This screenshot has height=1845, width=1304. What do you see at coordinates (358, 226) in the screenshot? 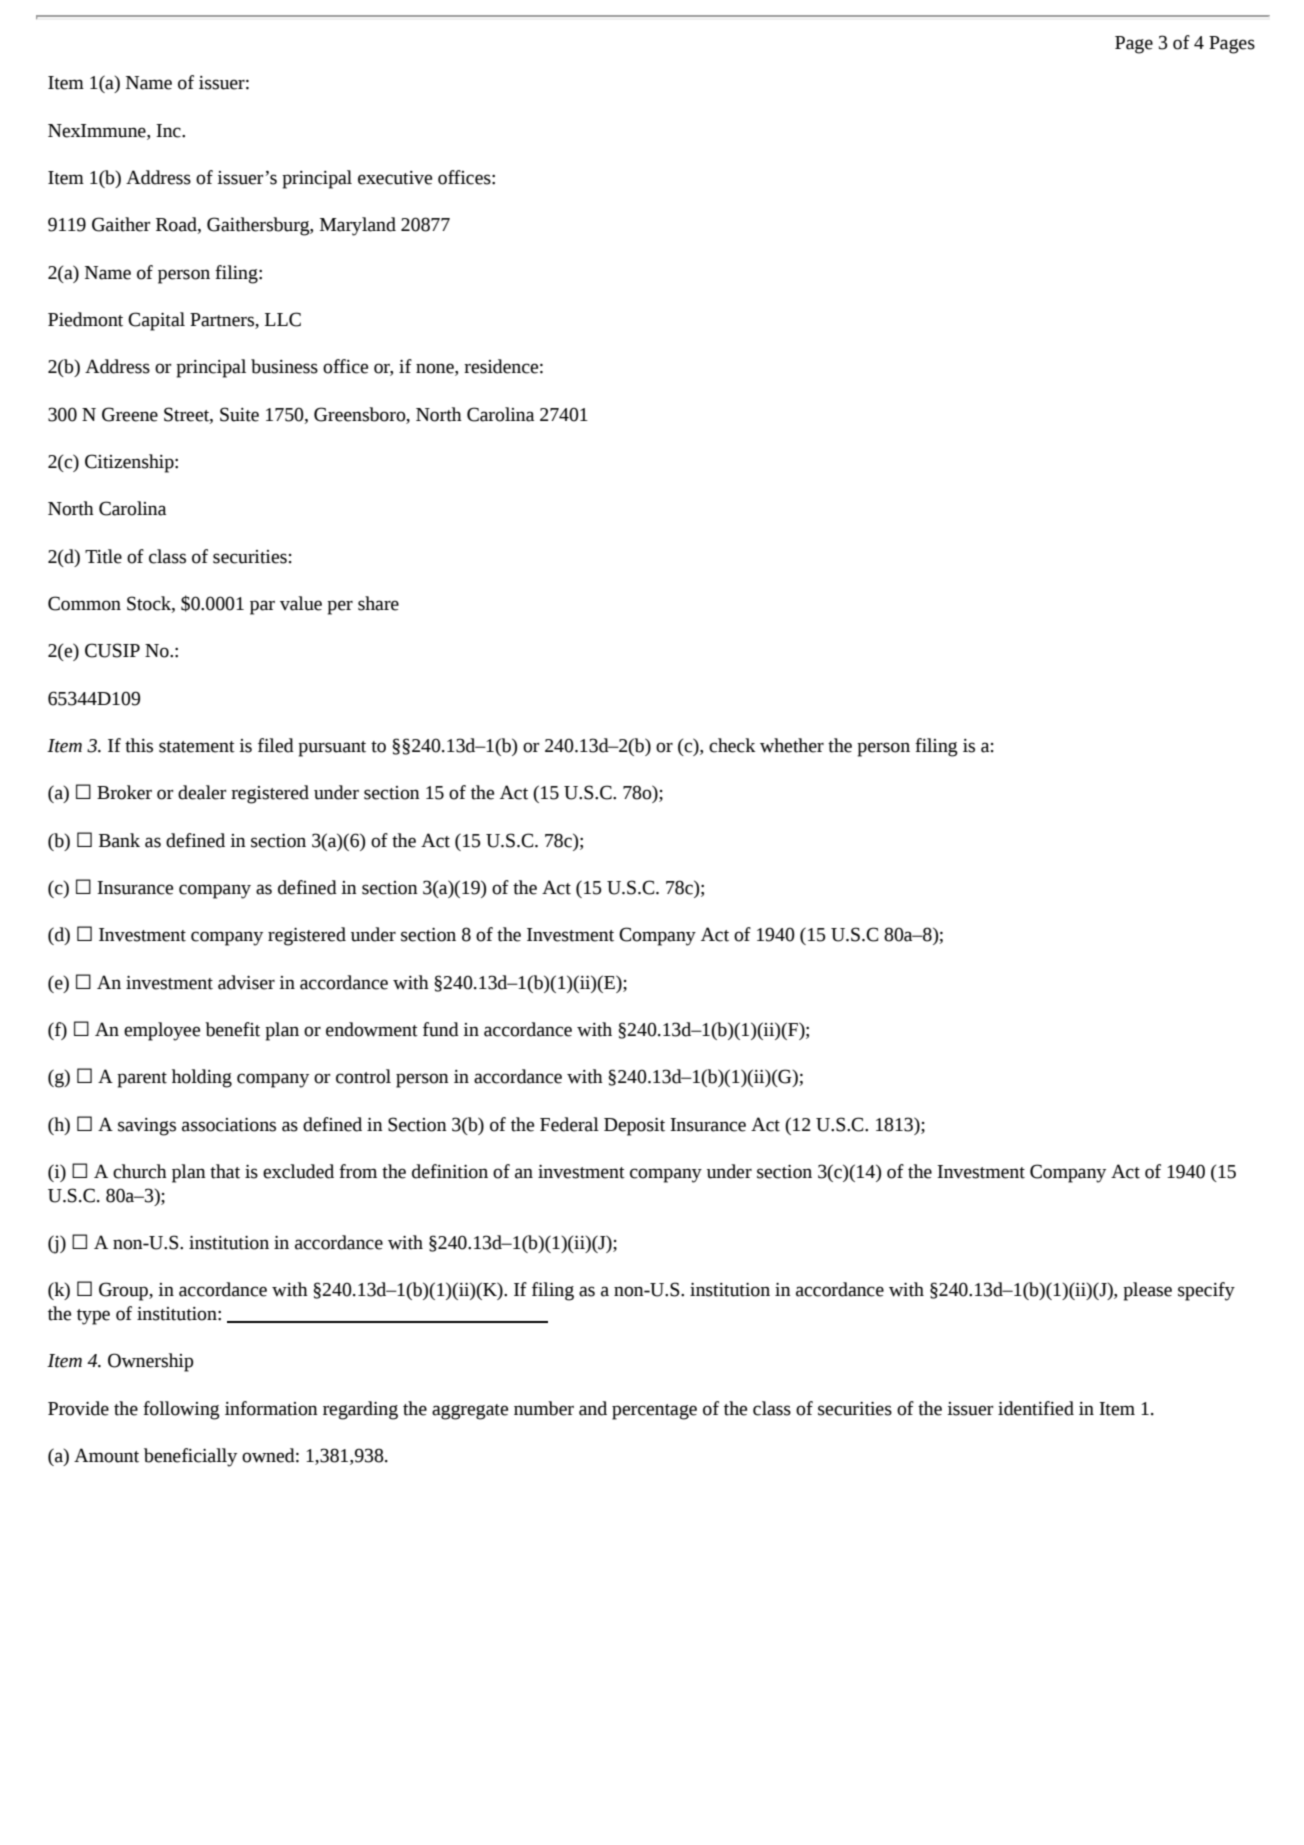
I see `Maryland` at bounding box center [358, 226].
